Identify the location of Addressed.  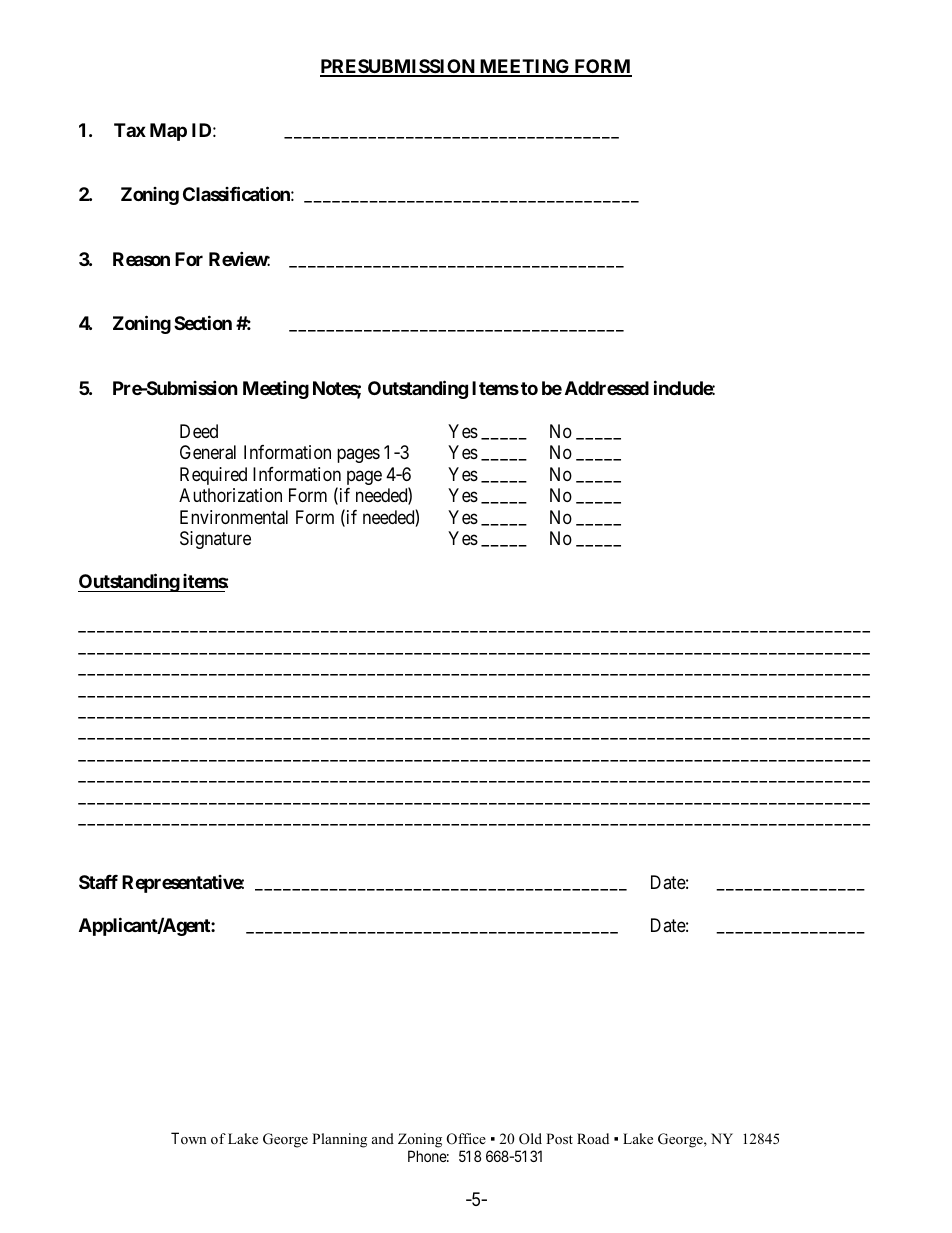
(607, 388).
